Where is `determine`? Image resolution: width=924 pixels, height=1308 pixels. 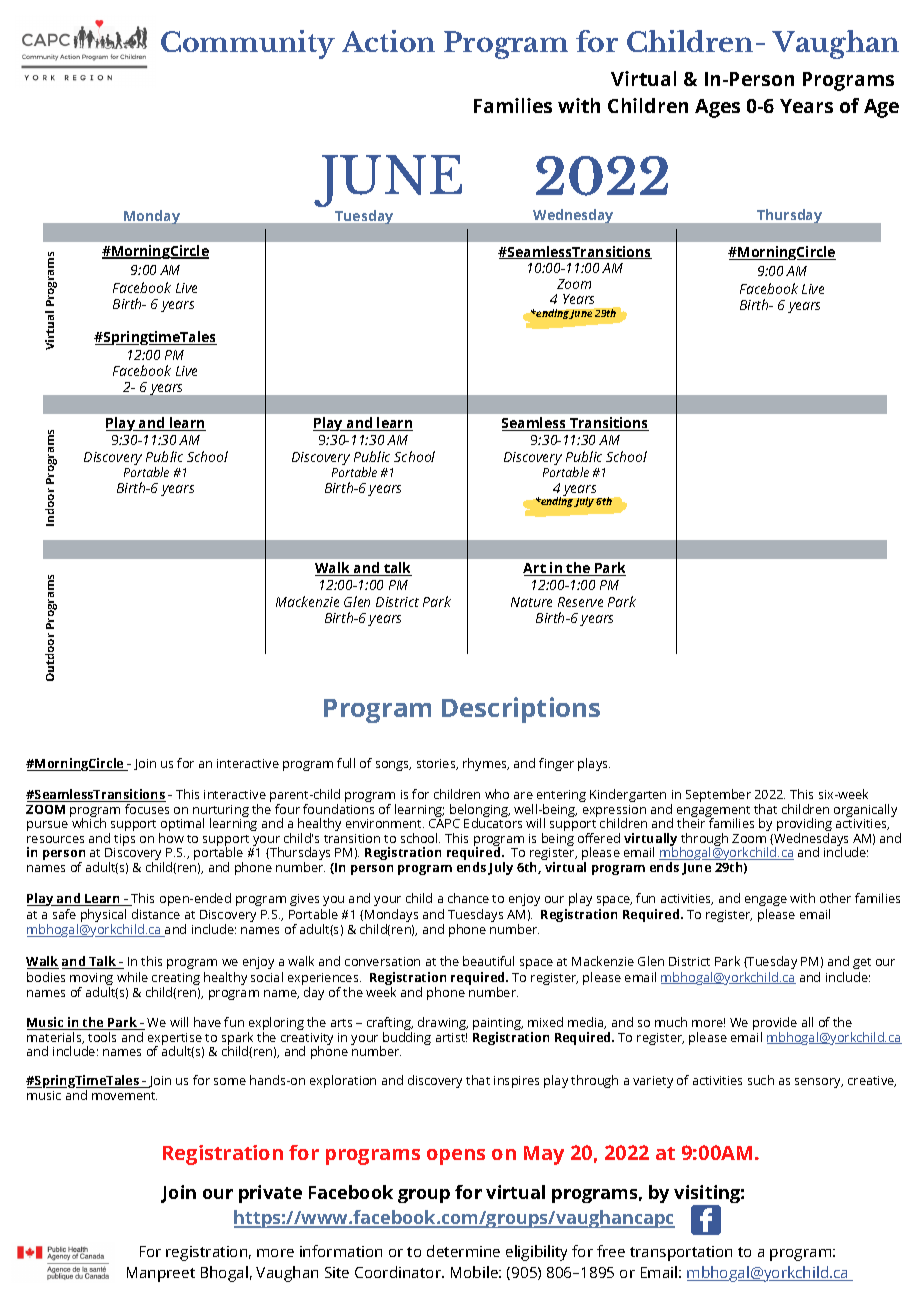 determine is located at coordinates (463, 1251).
